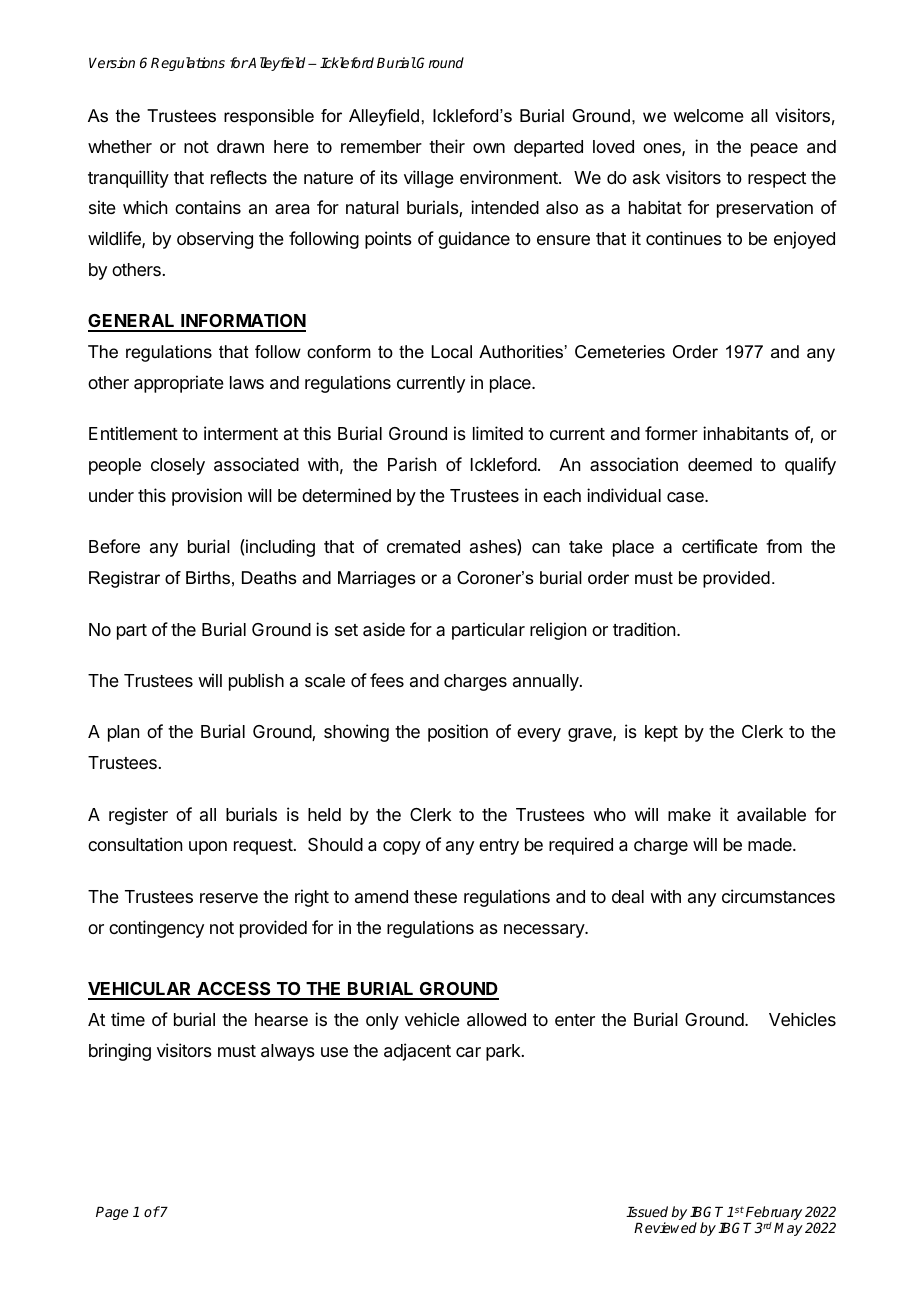 This screenshot has height=1308, width=924. What do you see at coordinates (689, 814) in the screenshot?
I see `make` at bounding box center [689, 814].
